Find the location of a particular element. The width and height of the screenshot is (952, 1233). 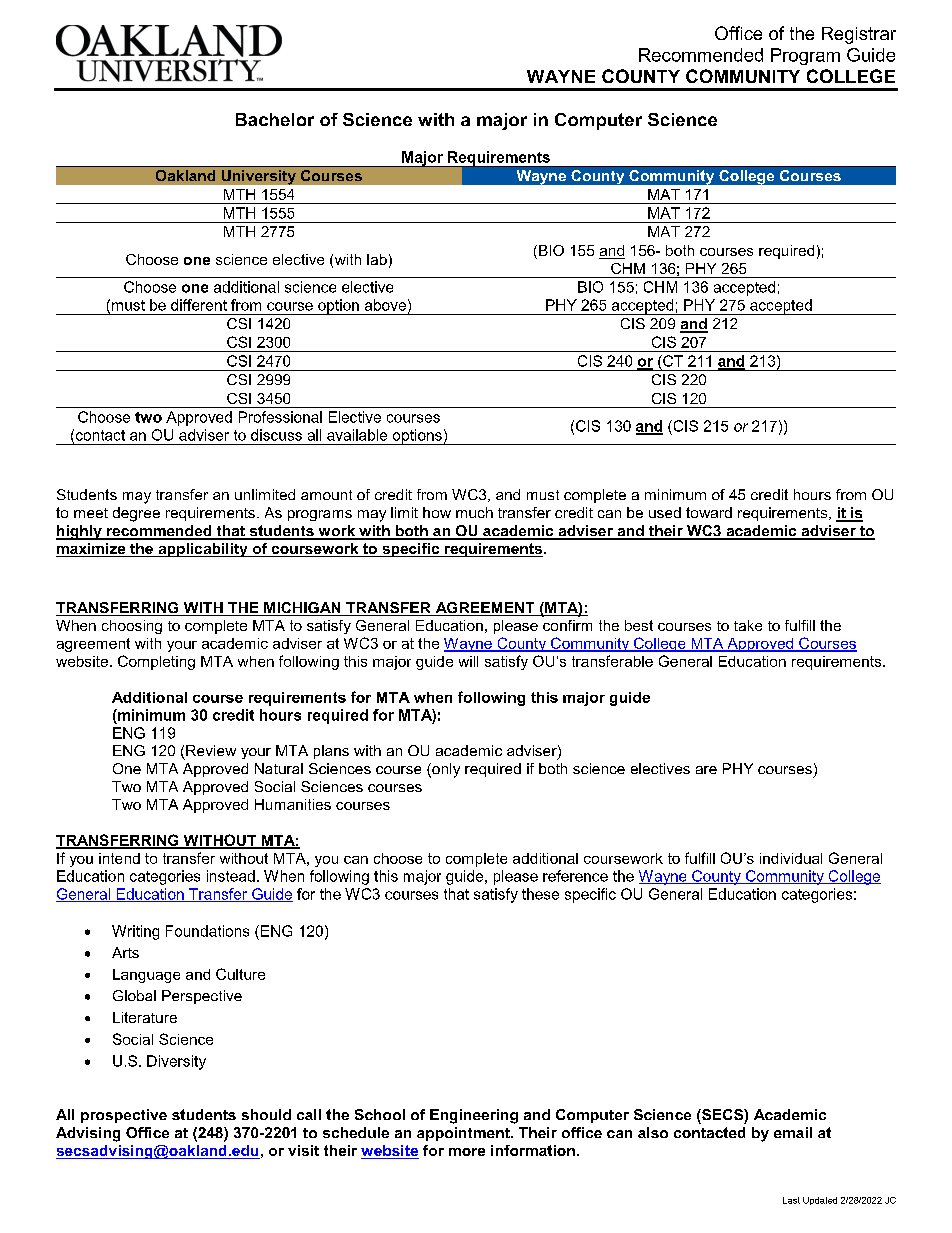

prospective is located at coordinates (124, 1116).
